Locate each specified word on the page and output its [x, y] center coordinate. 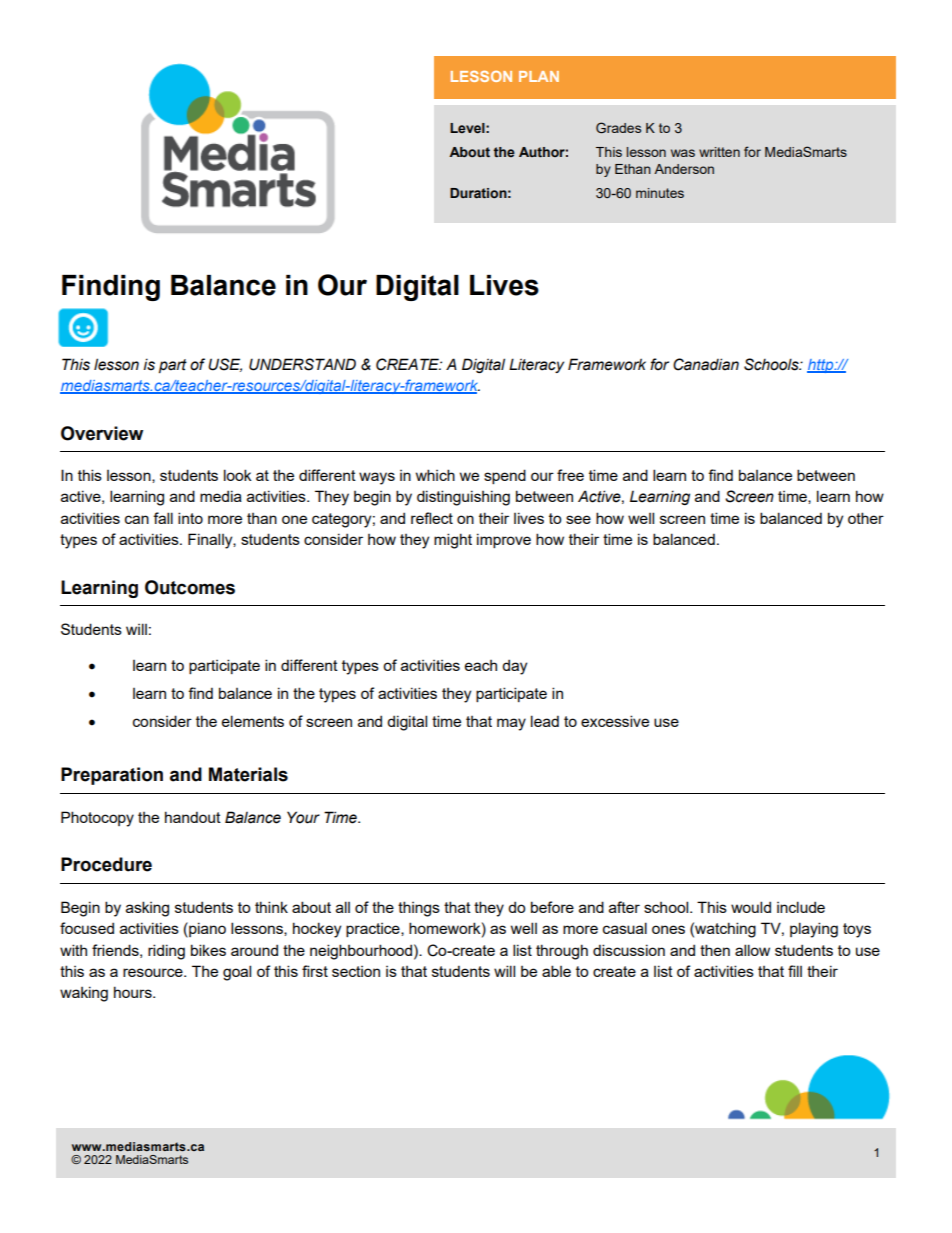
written [719, 152]
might [453, 541]
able [556, 971]
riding [166, 952]
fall [163, 518]
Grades [618, 127]
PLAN [539, 76]
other [866, 518]
